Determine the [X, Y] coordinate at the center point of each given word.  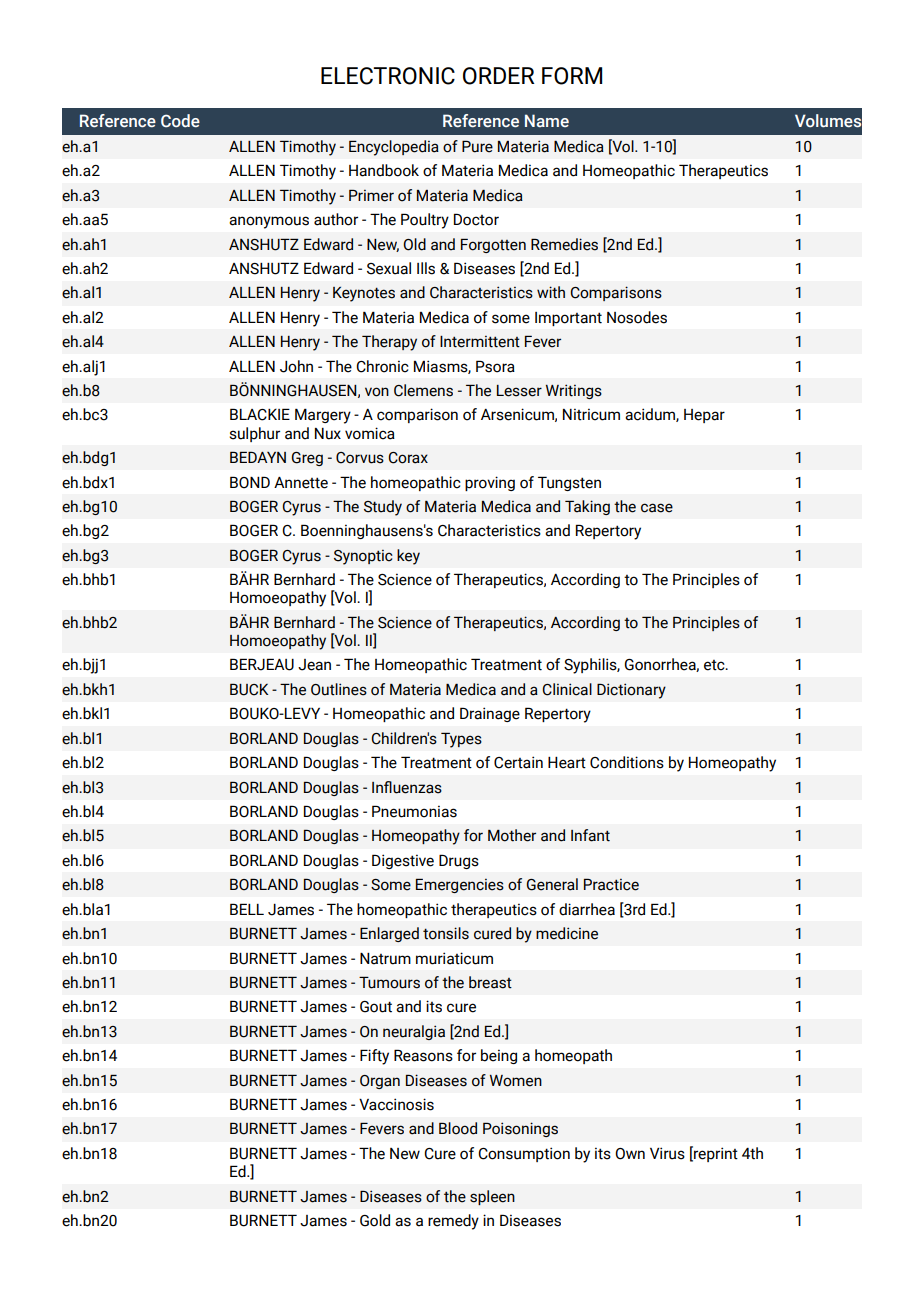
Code [180, 121]
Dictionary [631, 691]
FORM [572, 76]
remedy [453, 1222]
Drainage [490, 714]
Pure [477, 146]
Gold [375, 1220]
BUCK [249, 689]
